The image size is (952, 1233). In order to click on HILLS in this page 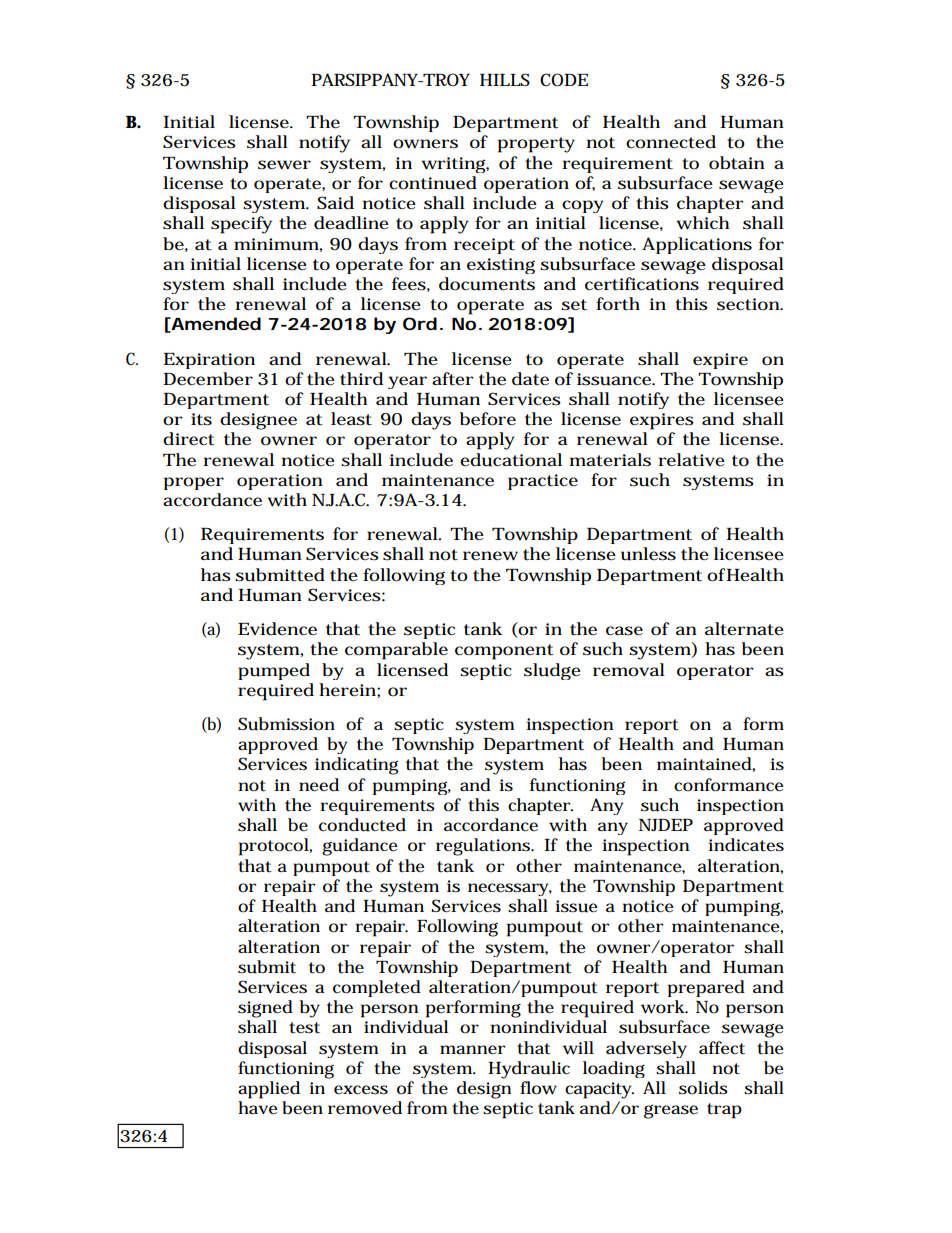, I will do `click(505, 79)`.
